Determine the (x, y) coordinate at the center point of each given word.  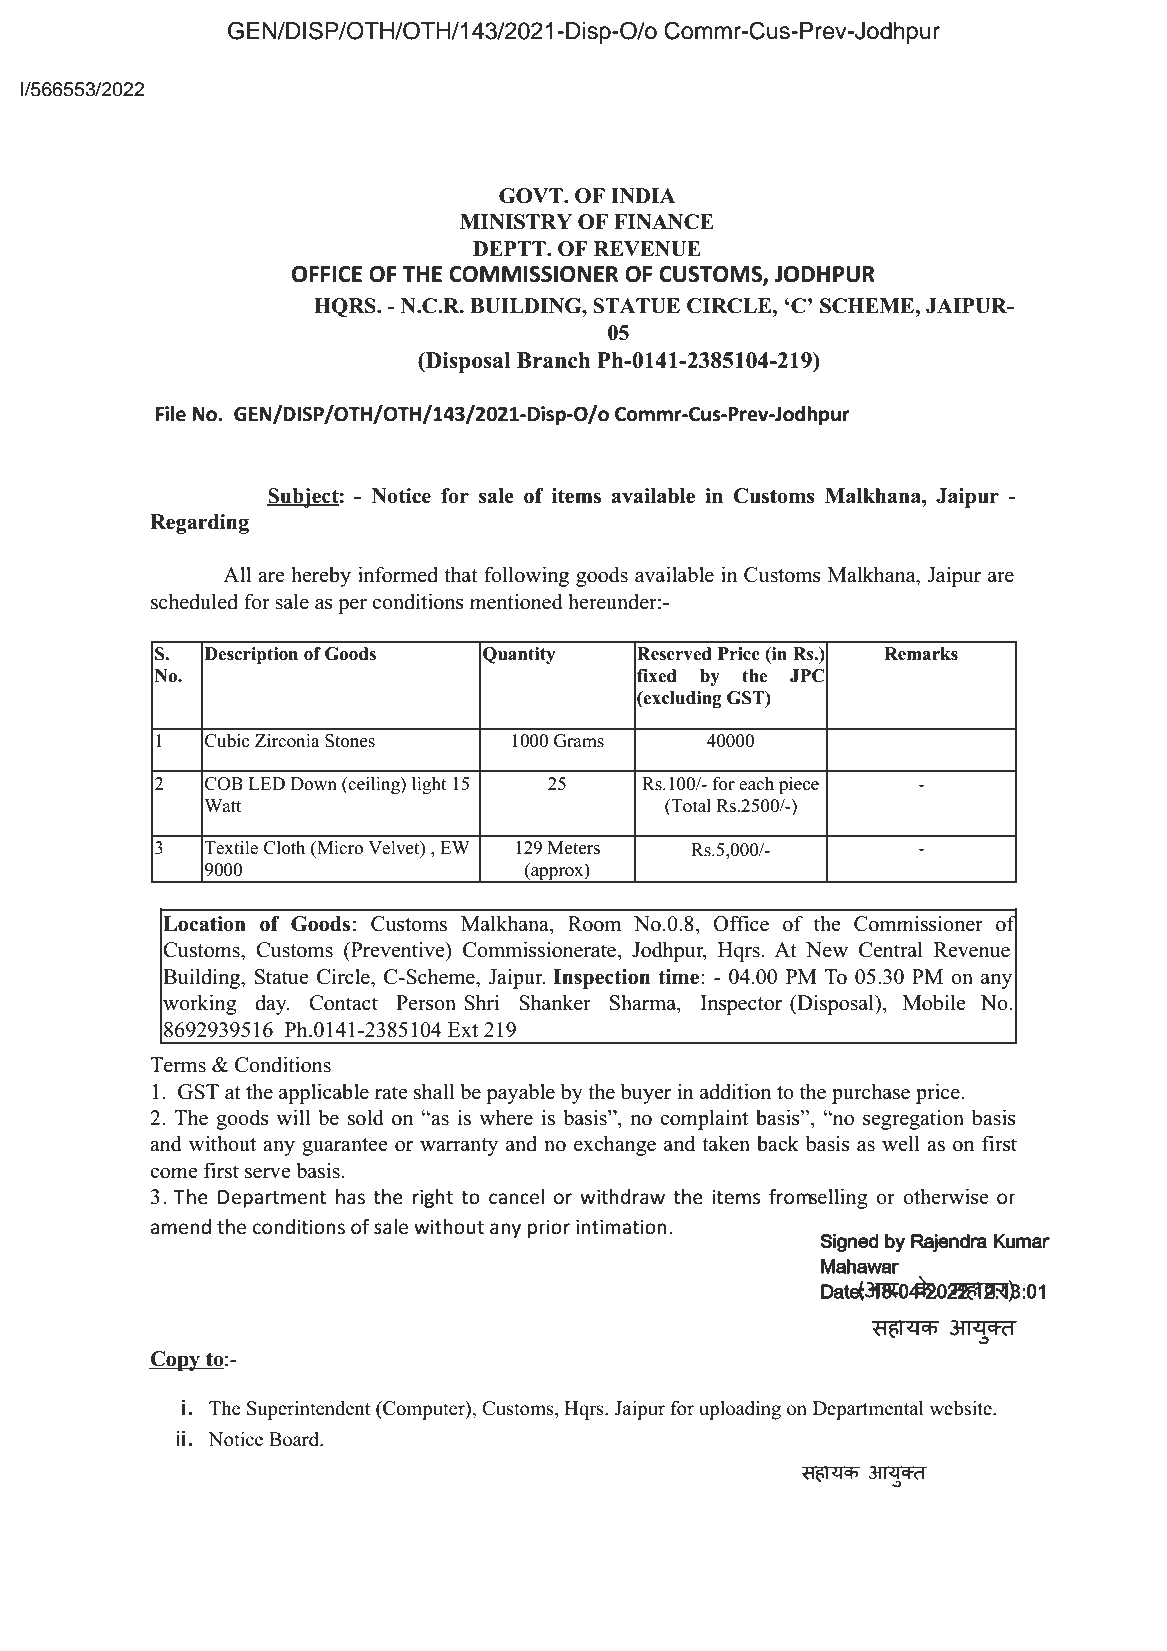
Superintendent (309, 1410)
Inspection (601, 979)
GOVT (532, 196)
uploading (740, 1410)
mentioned (516, 601)
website (962, 1408)
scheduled (194, 601)
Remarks (921, 654)
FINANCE (664, 222)
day (272, 1005)
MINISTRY (516, 222)
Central (891, 949)
